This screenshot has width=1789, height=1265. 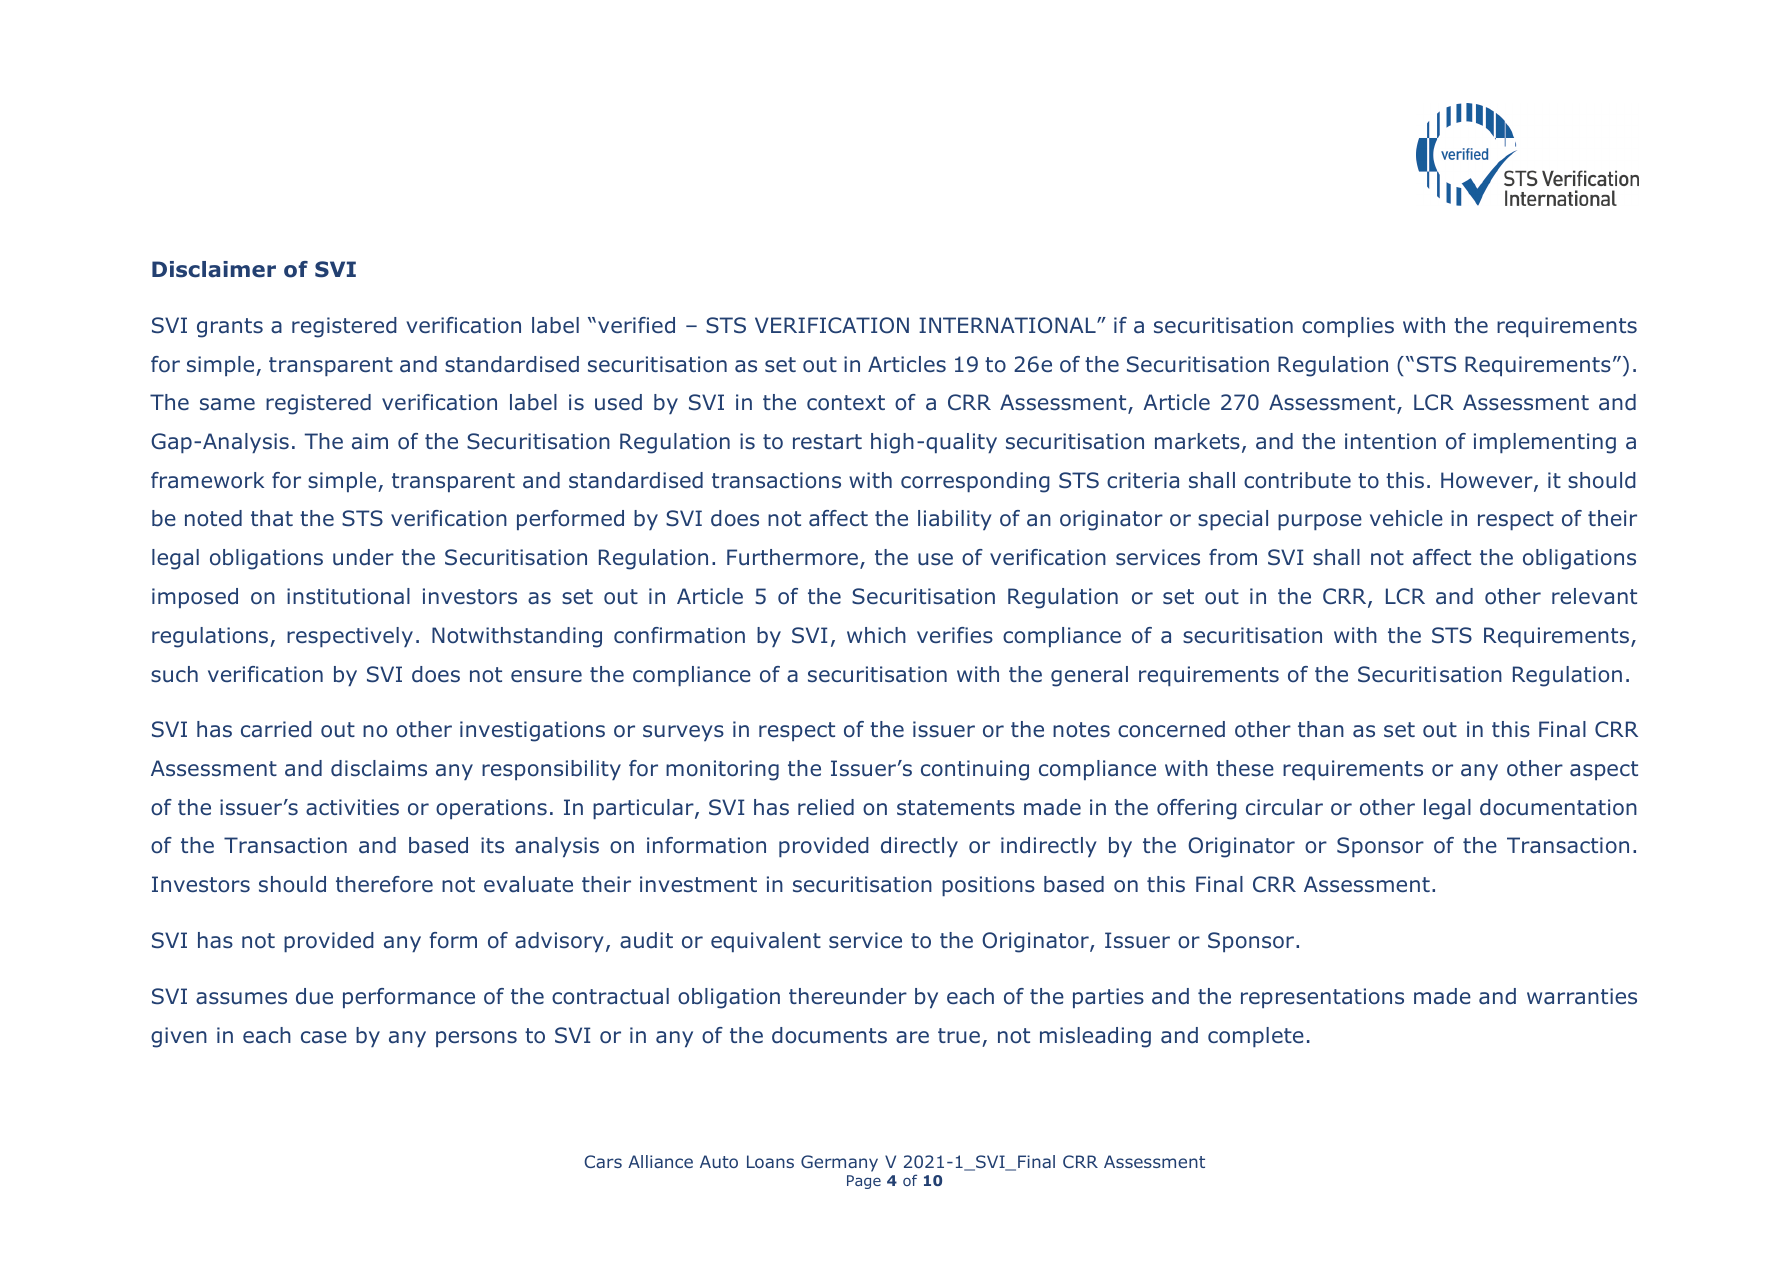 I want to click on grants, so click(x=230, y=328).
